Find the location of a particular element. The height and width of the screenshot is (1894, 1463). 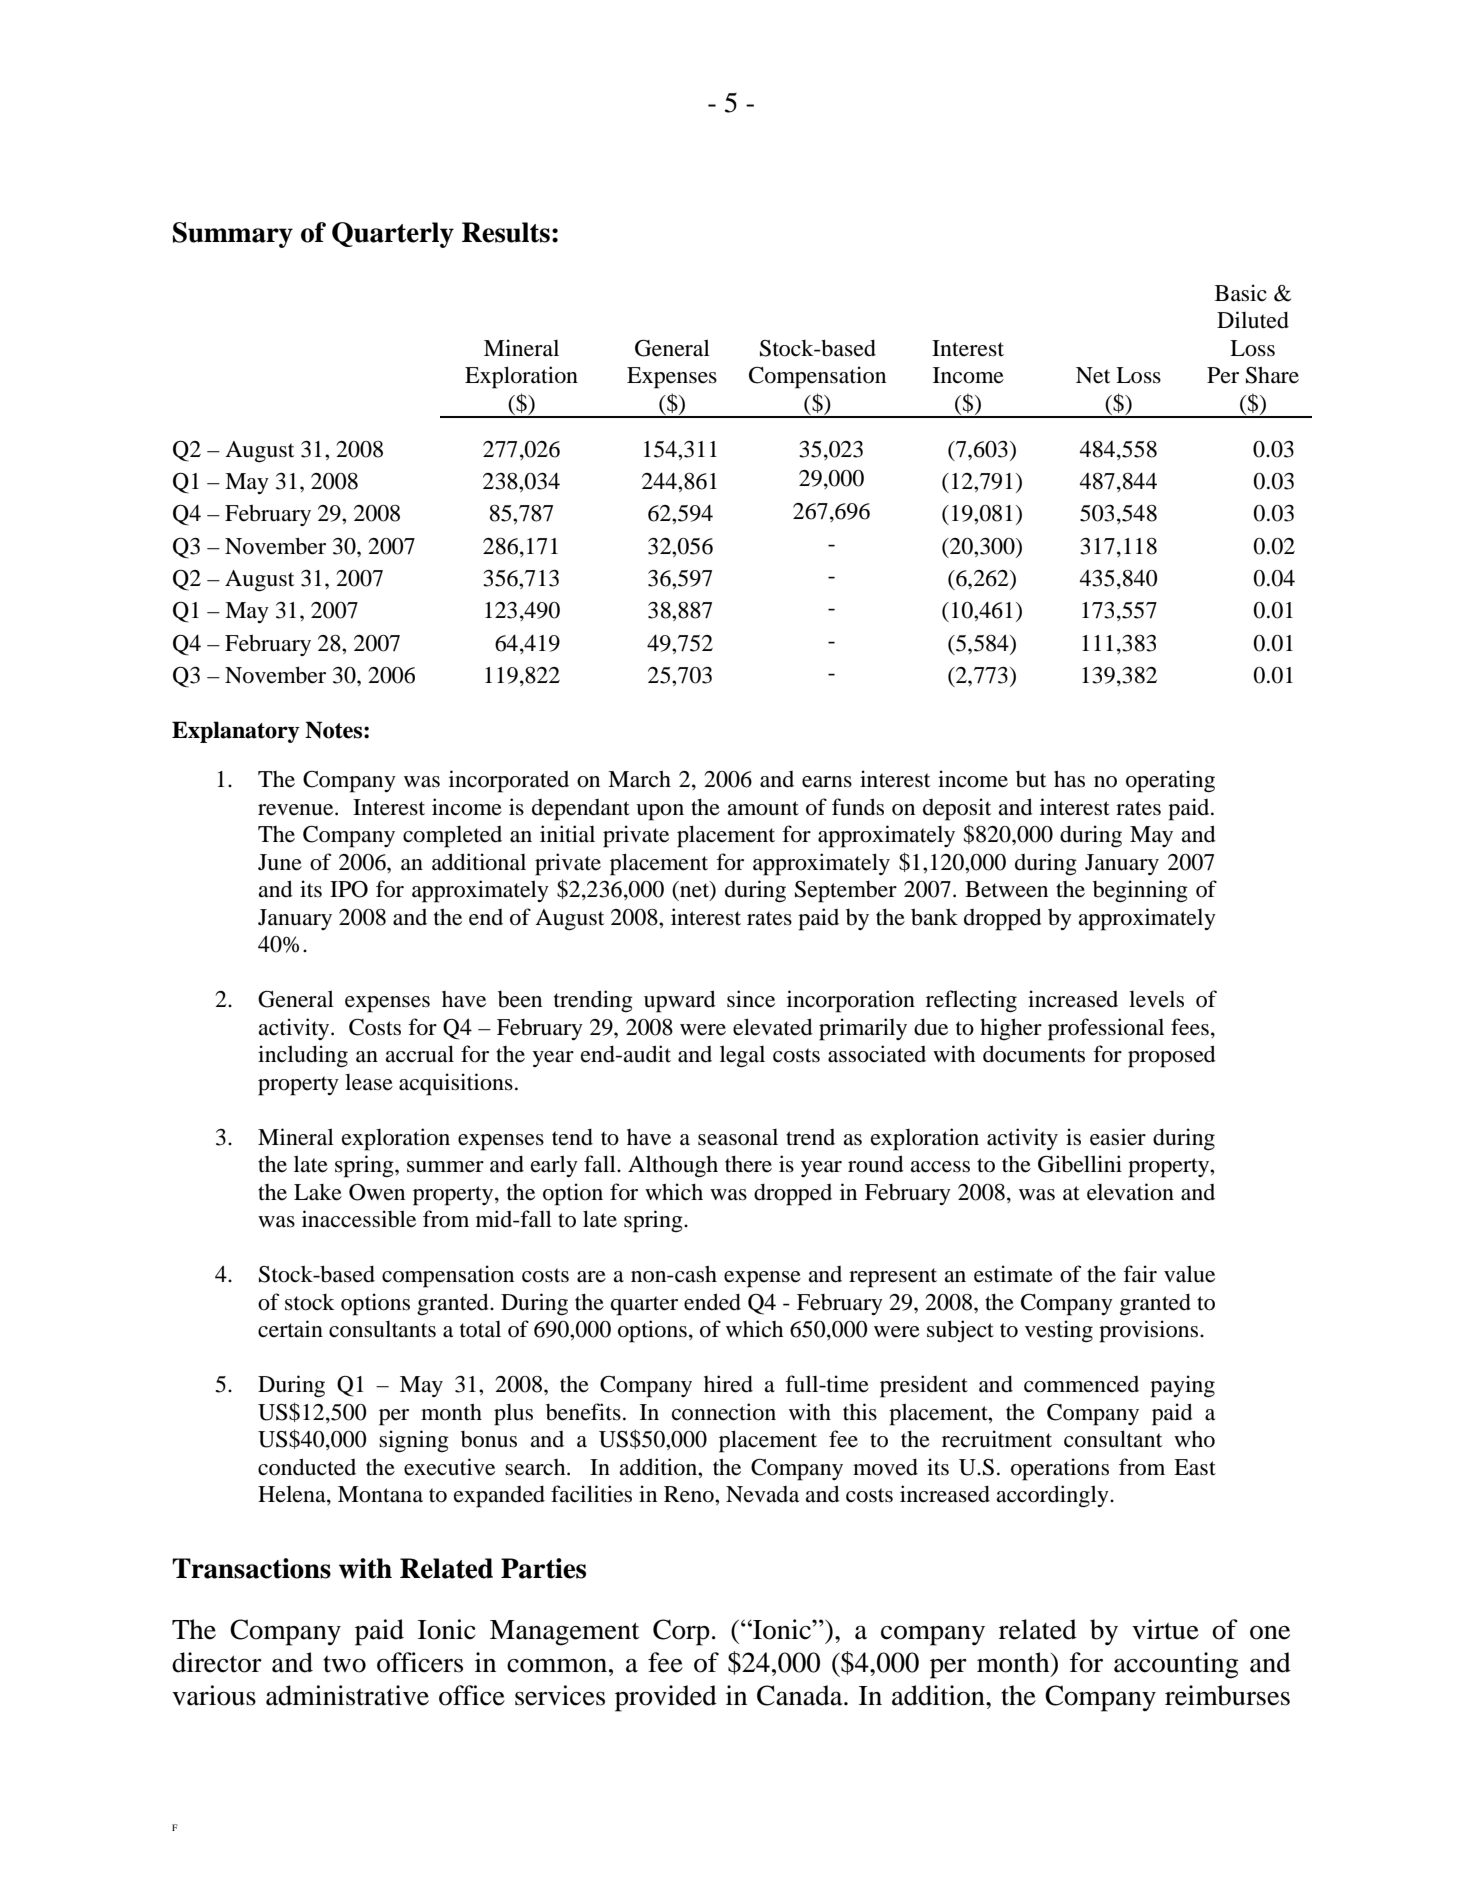

Summary is located at coordinates (233, 235).
